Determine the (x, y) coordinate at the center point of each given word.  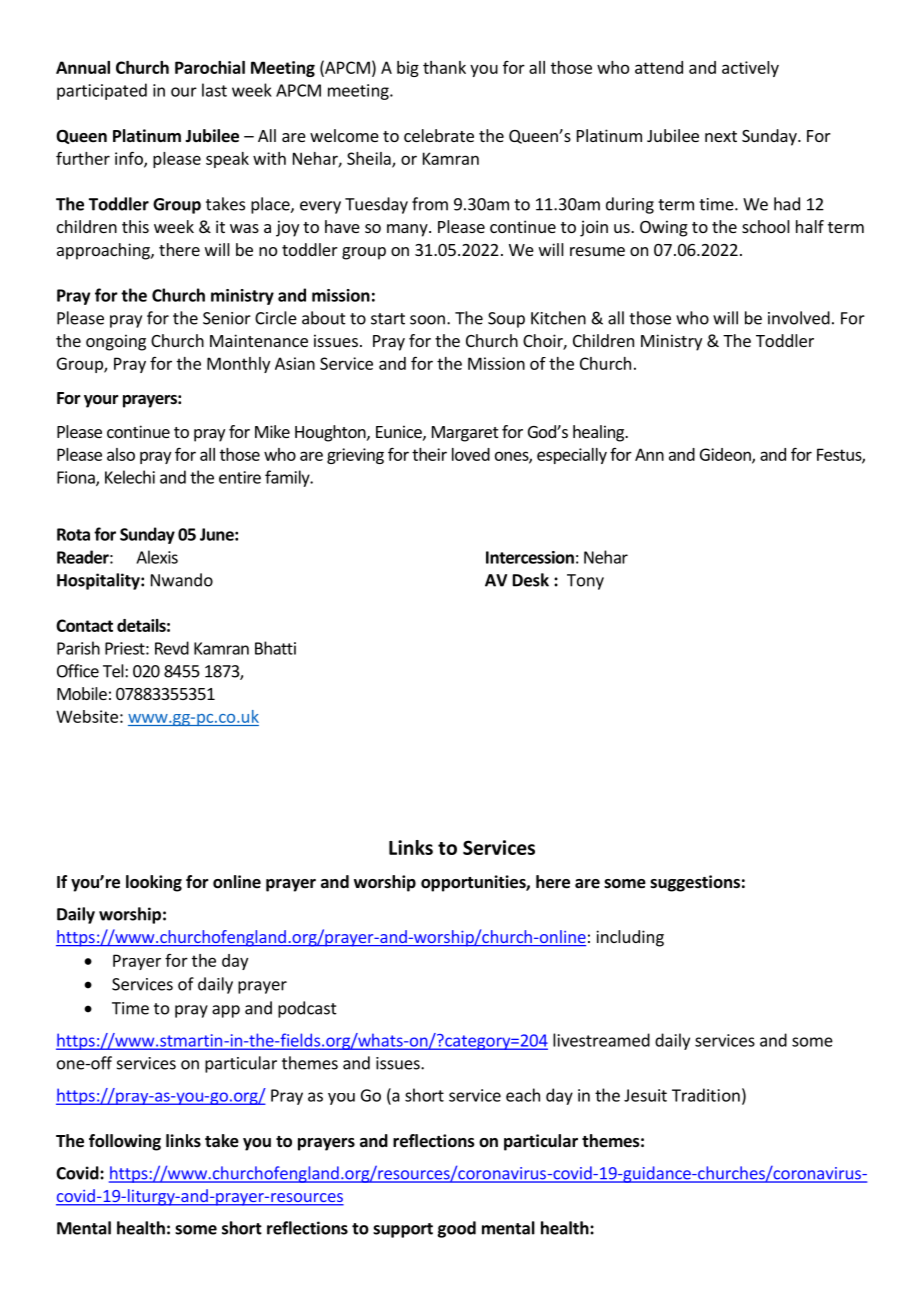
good (456, 1229)
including (630, 938)
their (429, 454)
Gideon (726, 455)
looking (154, 883)
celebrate (439, 135)
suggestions (695, 883)
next (721, 136)
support (403, 1230)
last (214, 90)
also (121, 454)
